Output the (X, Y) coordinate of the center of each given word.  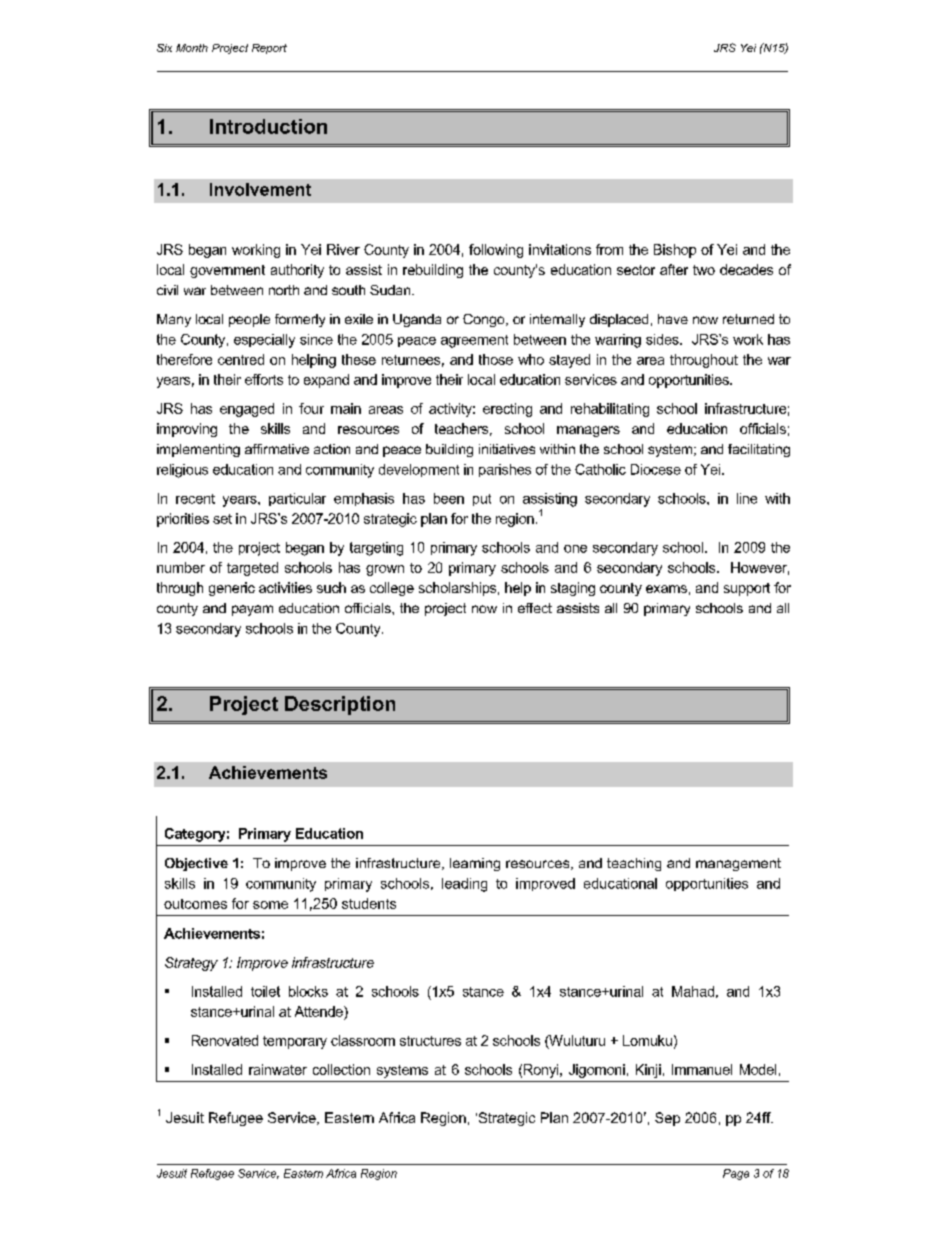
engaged (247, 410)
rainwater (278, 1069)
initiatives (507, 449)
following (496, 251)
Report (269, 49)
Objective (196, 864)
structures (430, 1041)
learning (475, 864)
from (609, 249)
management (738, 864)
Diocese (656, 469)
